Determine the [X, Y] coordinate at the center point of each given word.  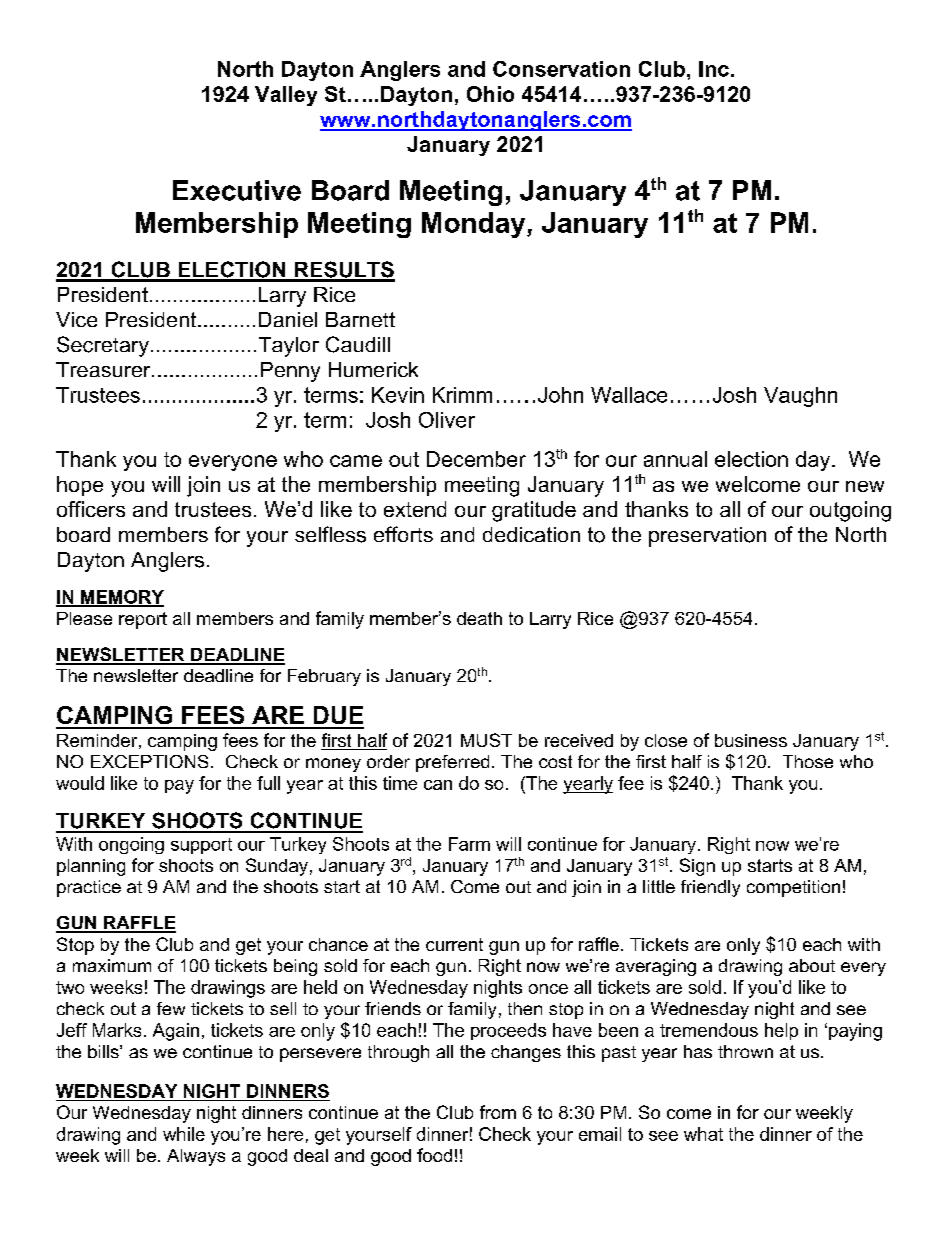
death [479, 618]
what [703, 1134]
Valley [286, 96]
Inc [714, 69]
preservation [707, 537]
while [184, 1134]
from [498, 1112]
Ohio [490, 94]
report [143, 620]
